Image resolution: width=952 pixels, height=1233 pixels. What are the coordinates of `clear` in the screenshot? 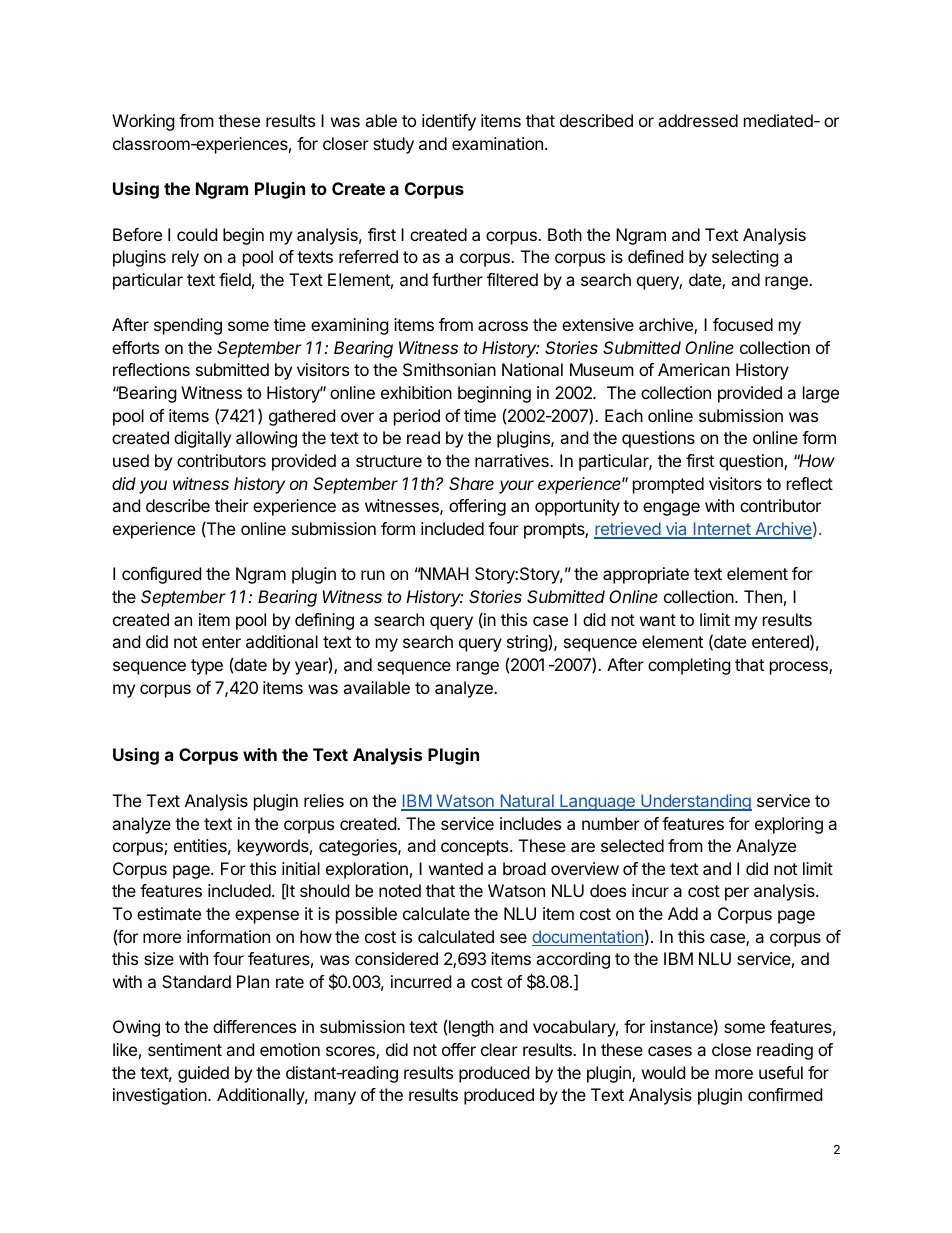 It's located at (499, 1049).
